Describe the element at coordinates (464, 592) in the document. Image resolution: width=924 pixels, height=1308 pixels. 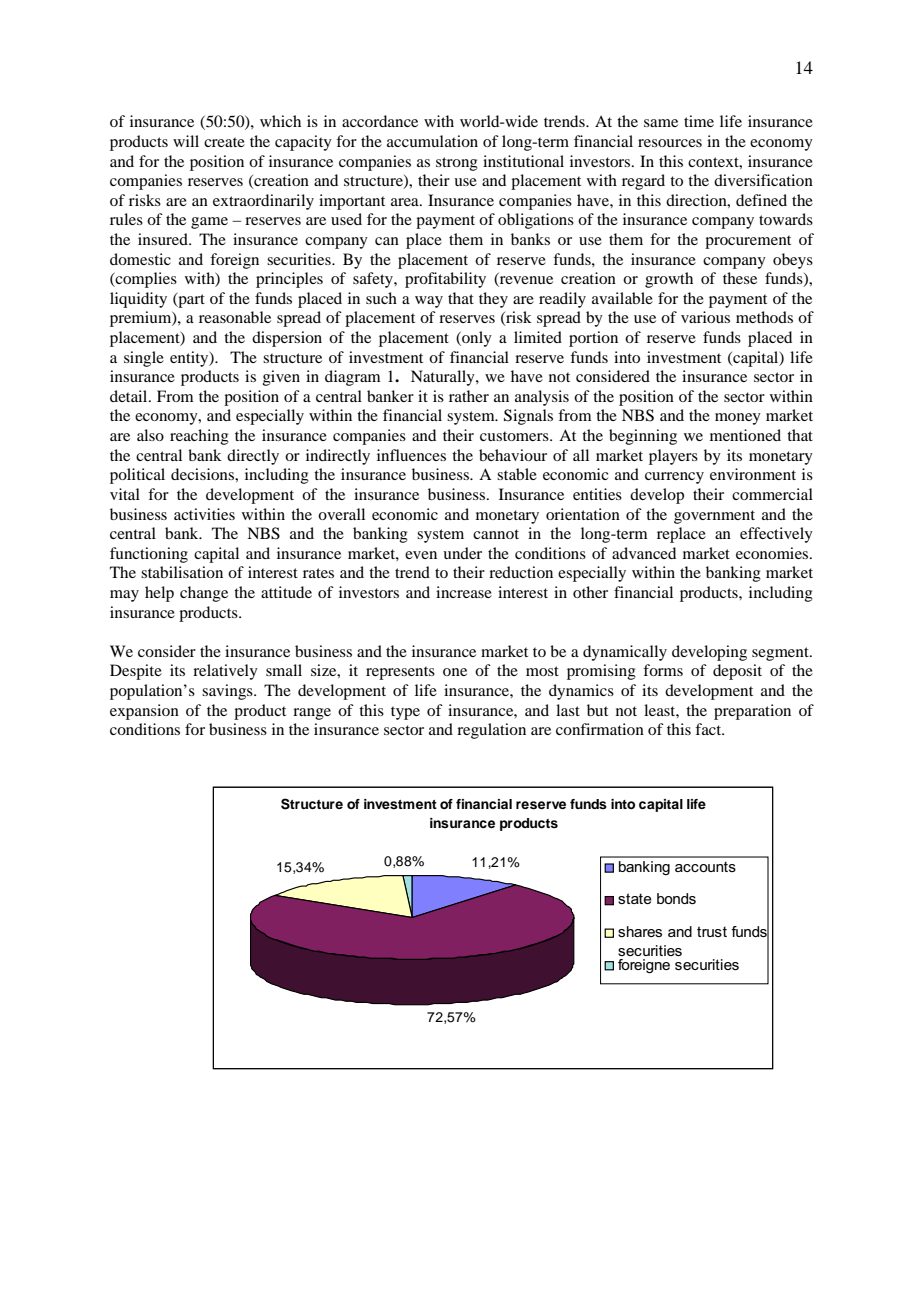
I see `increase` at that location.
